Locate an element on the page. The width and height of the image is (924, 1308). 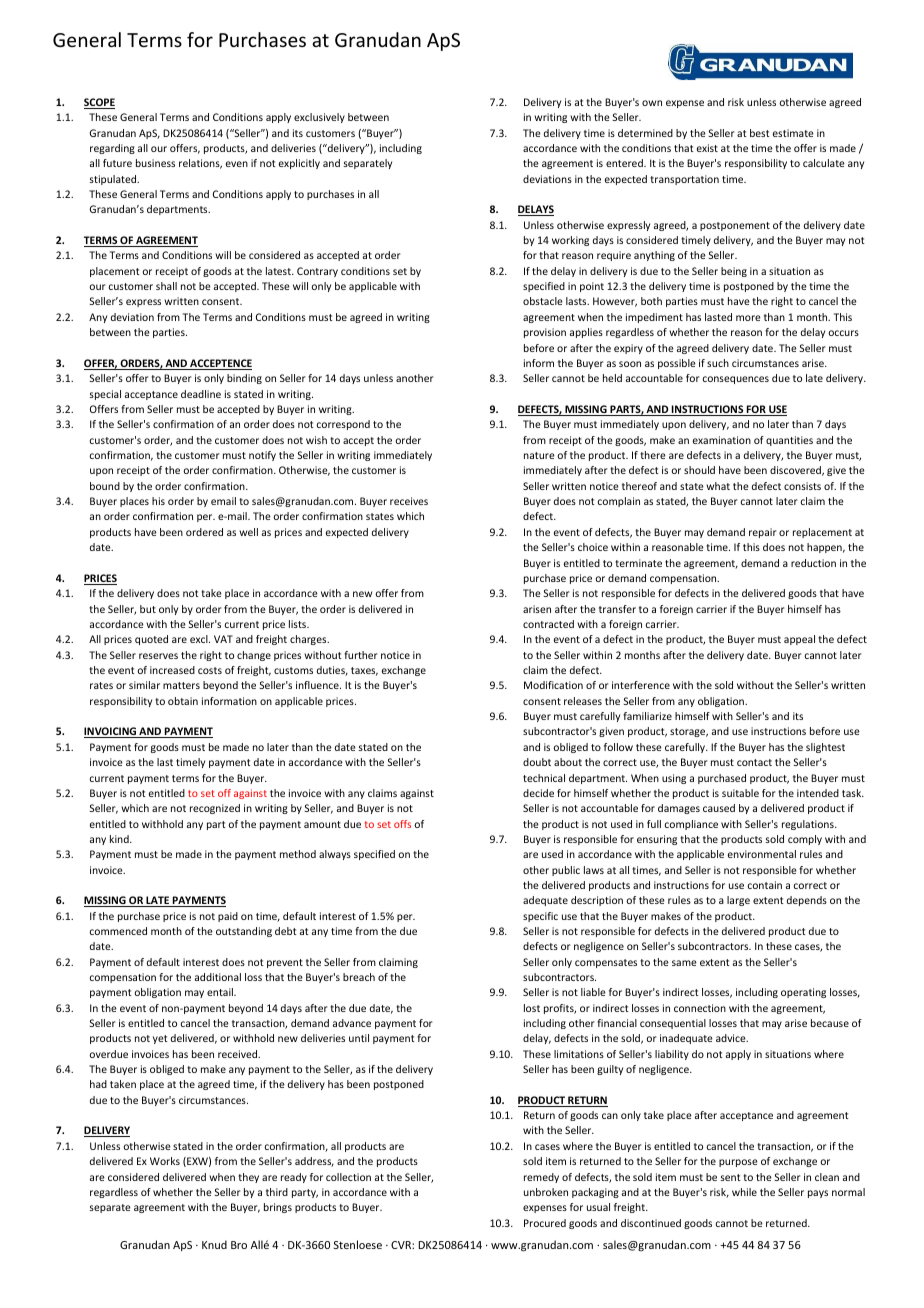
business is located at coordinates (155, 163).
